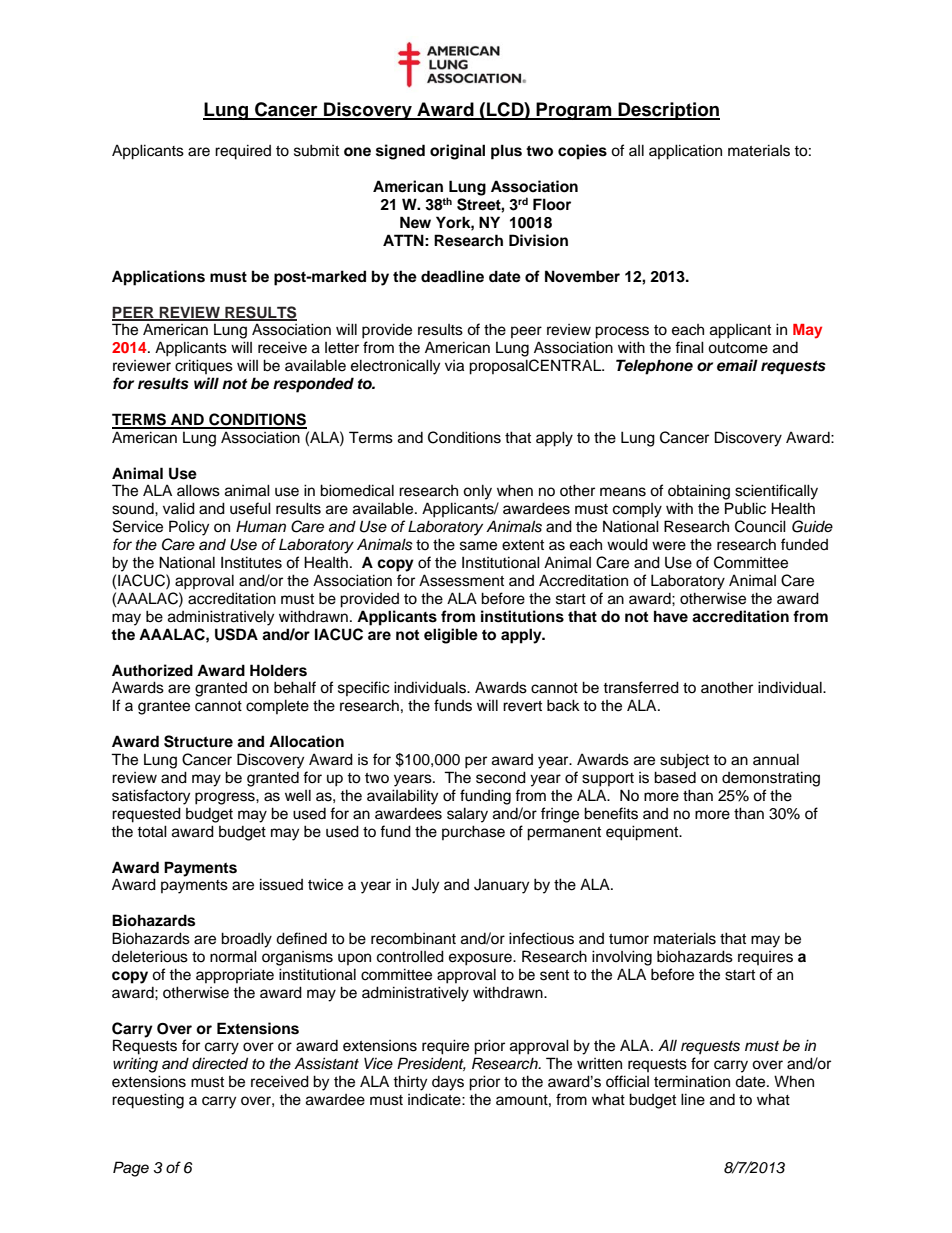  What do you see at coordinates (236, 634) in the page?
I see `USDA` at bounding box center [236, 634].
